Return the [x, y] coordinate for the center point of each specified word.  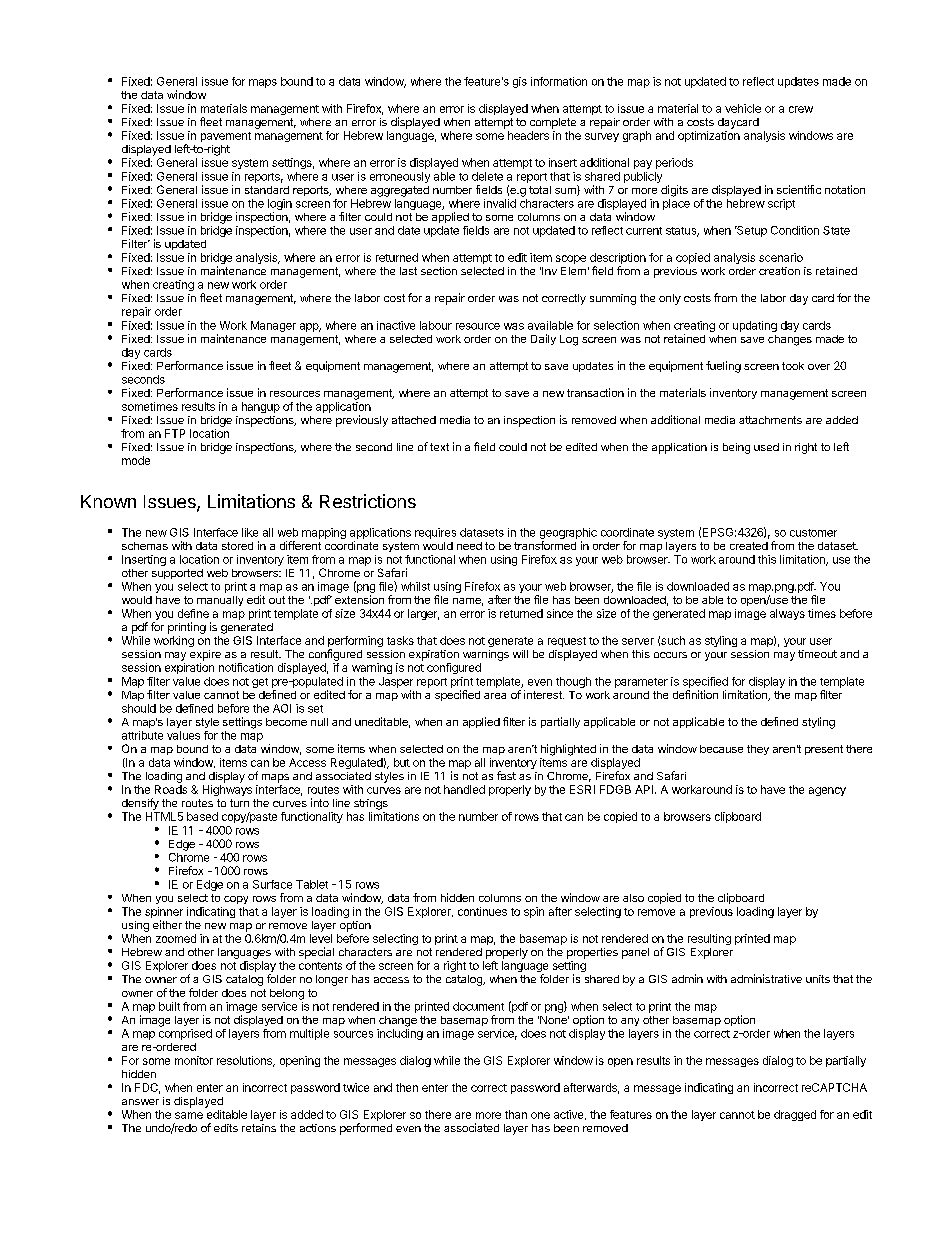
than [516, 1114]
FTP [175, 433]
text [439, 447]
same [189, 1115]
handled [464, 789]
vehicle [743, 108]
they [758, 750]
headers [528, 135]
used [766, 447]
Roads [171, 789]
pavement [226, 137]
